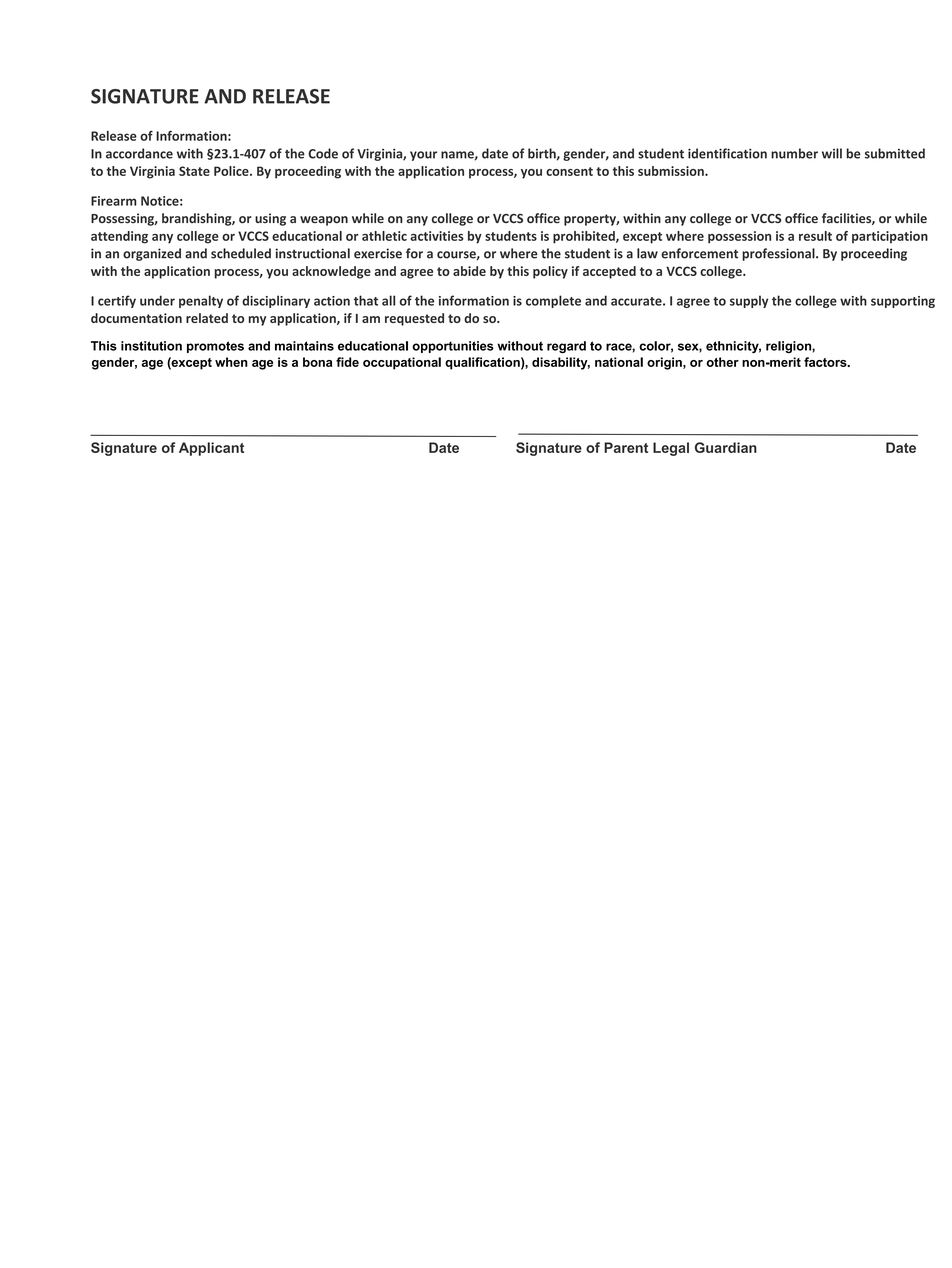 The height and width of the page is (1268, 952). Describe the element at coordinates (194, 171) in the page. I see `State` at that location.
